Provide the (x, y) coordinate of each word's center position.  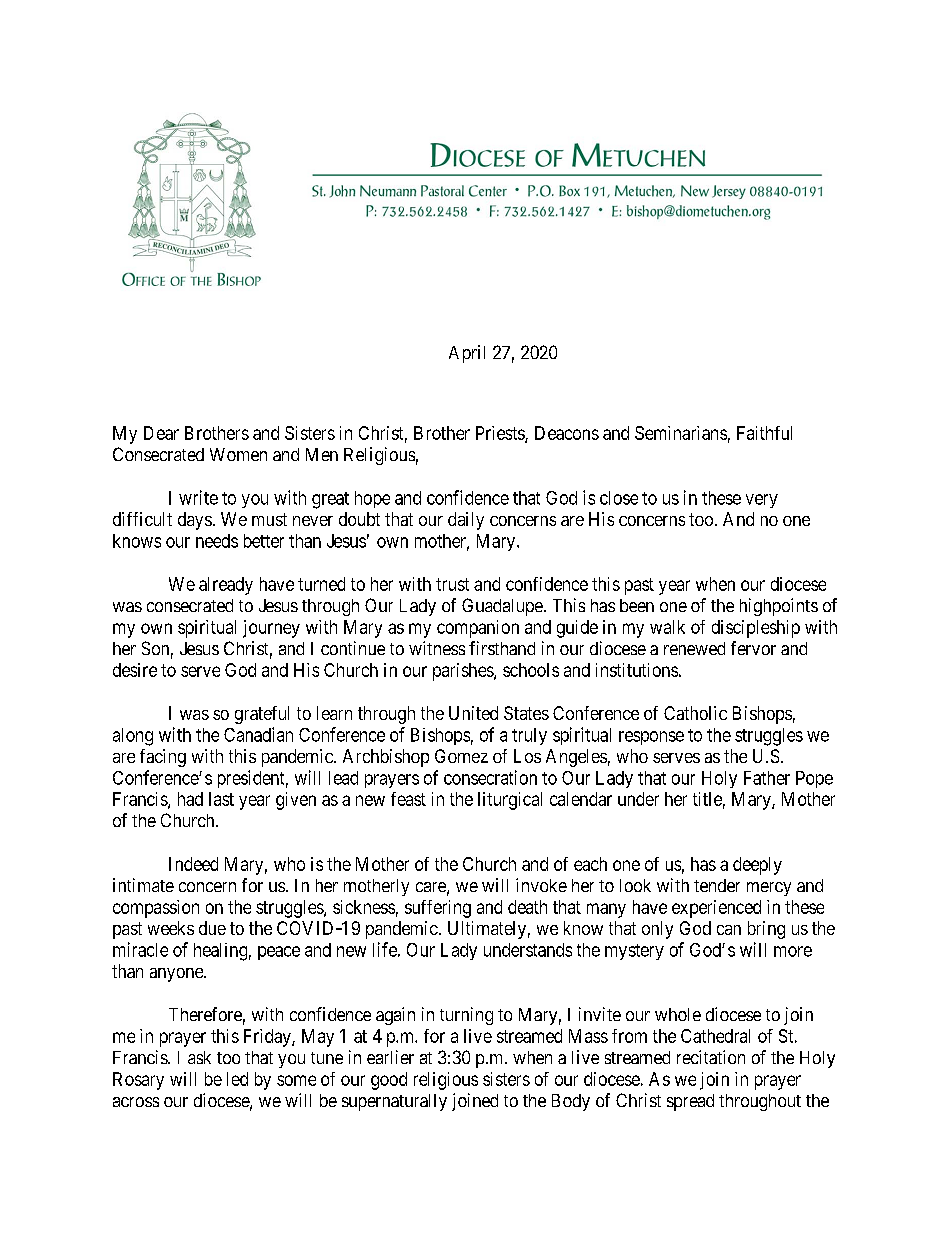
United (473, 713)
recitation (711, 1057)
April (467, 354)
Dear (161, 433)
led (237, 1079)
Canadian (258, 734)
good (389, 1081)
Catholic (695, 713)
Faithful (764, 433)
